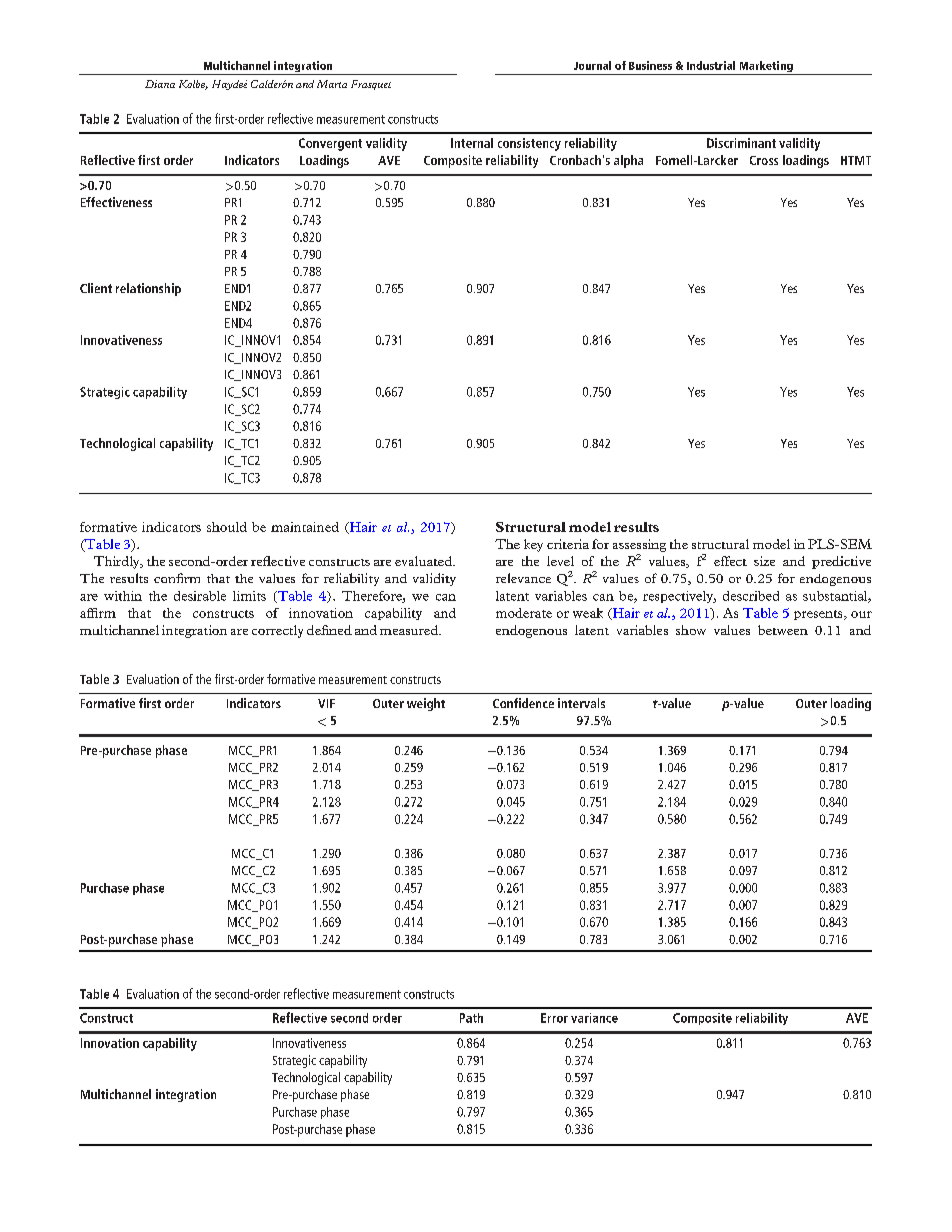 The width and height of the screenshot is (952, 1232). Describe the element at coordinates (426, 704) in the screenshot. I see `weight` at that location.
